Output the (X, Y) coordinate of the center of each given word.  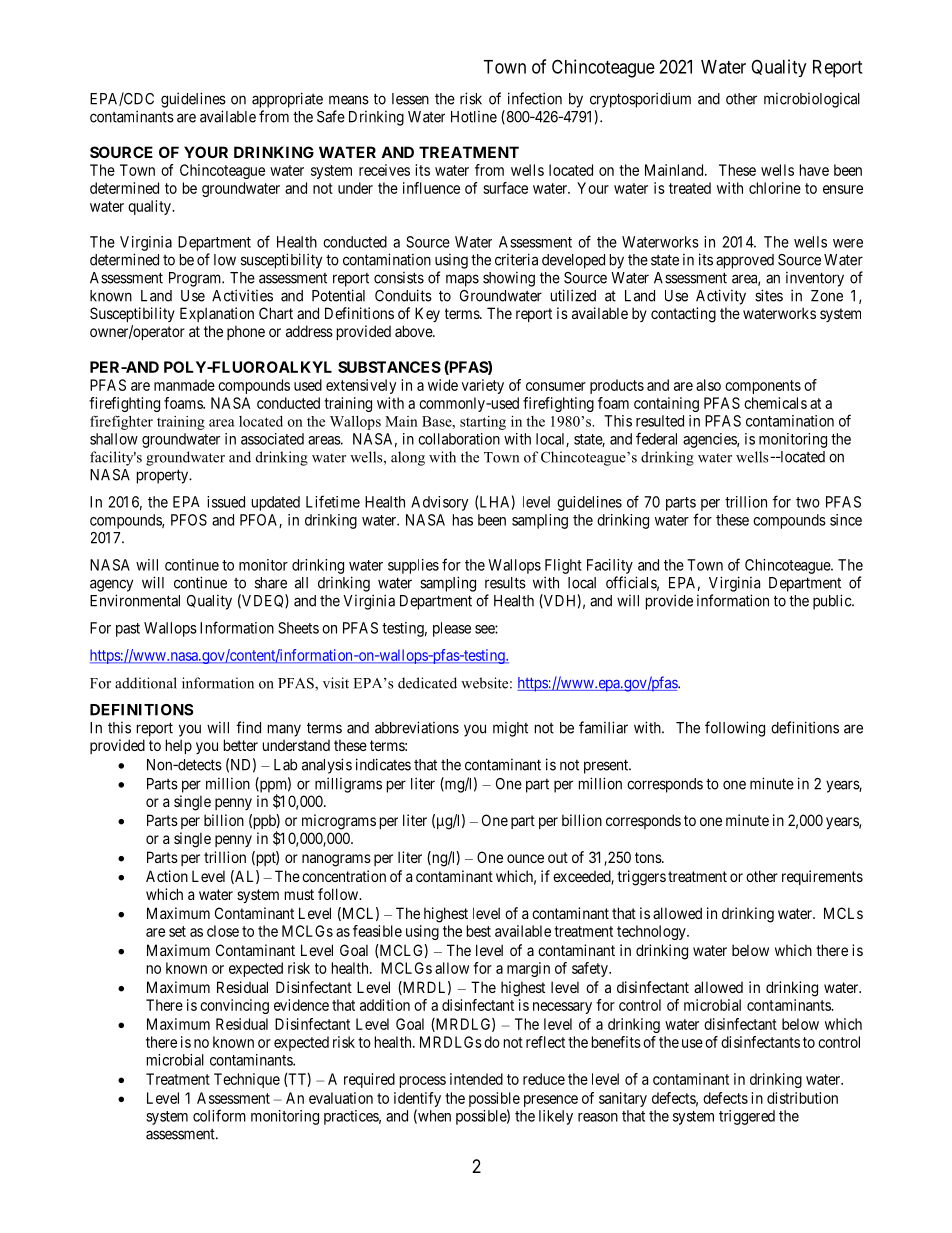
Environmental (135, 600)
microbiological (812, 100)
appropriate (287, 100)
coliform (219, 1115)
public (833, 602)
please (452, 629)
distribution (802, 1098)
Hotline (474, 117)
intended (476, 1079)
